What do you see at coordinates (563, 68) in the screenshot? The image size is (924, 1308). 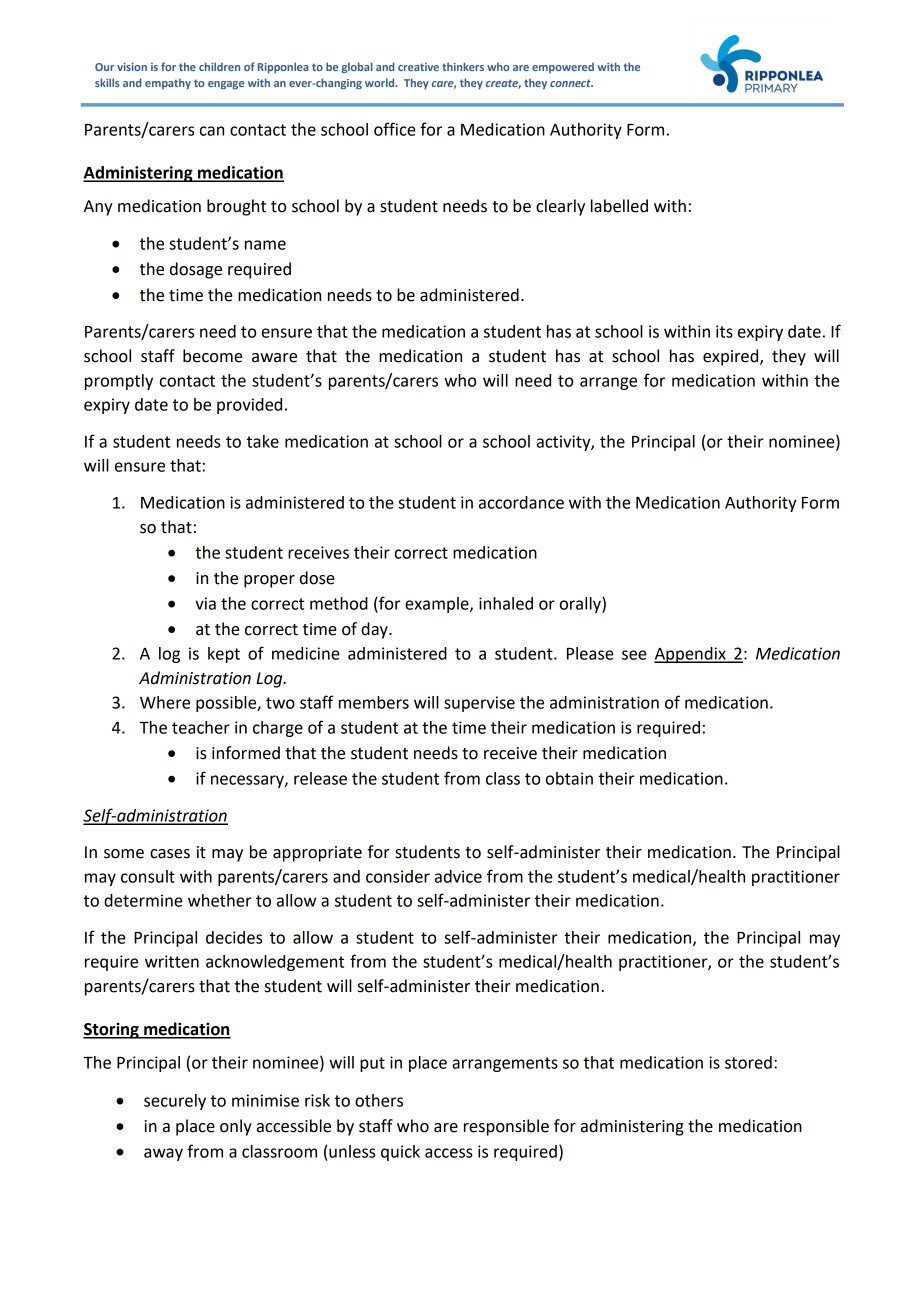 I see `empowered` at bounding box center [563, 68].
